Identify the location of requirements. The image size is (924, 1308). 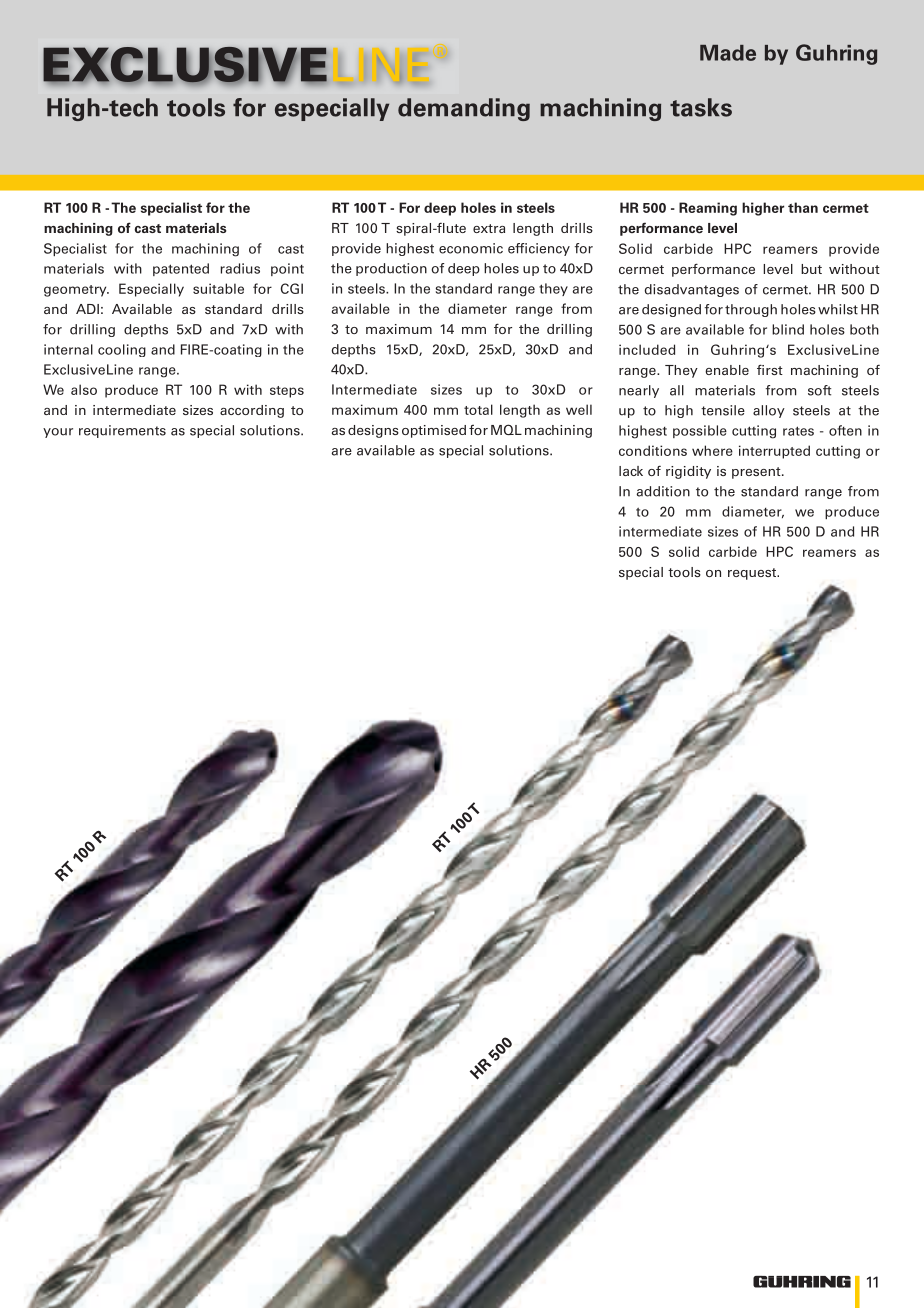
(122, 431).
